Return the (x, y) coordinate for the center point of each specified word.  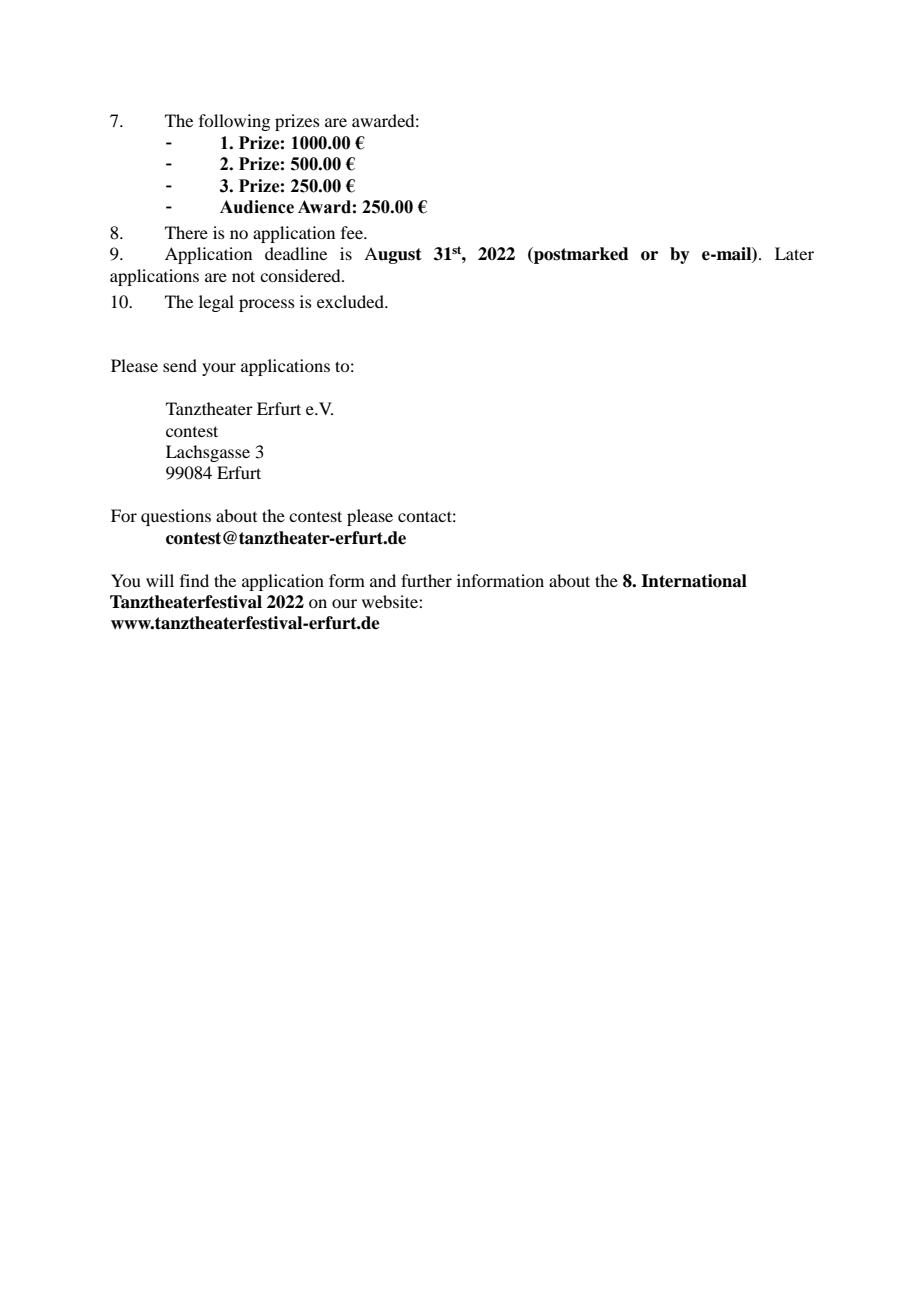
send (180, 365)
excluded (351, 301)
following (234, 122)
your (219, 369)
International (694, 581)
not (243, 276)
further (426, 580)
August (393, 255)
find (194, 580)
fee (353, 232)
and (383, 580)
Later (794, 253)
